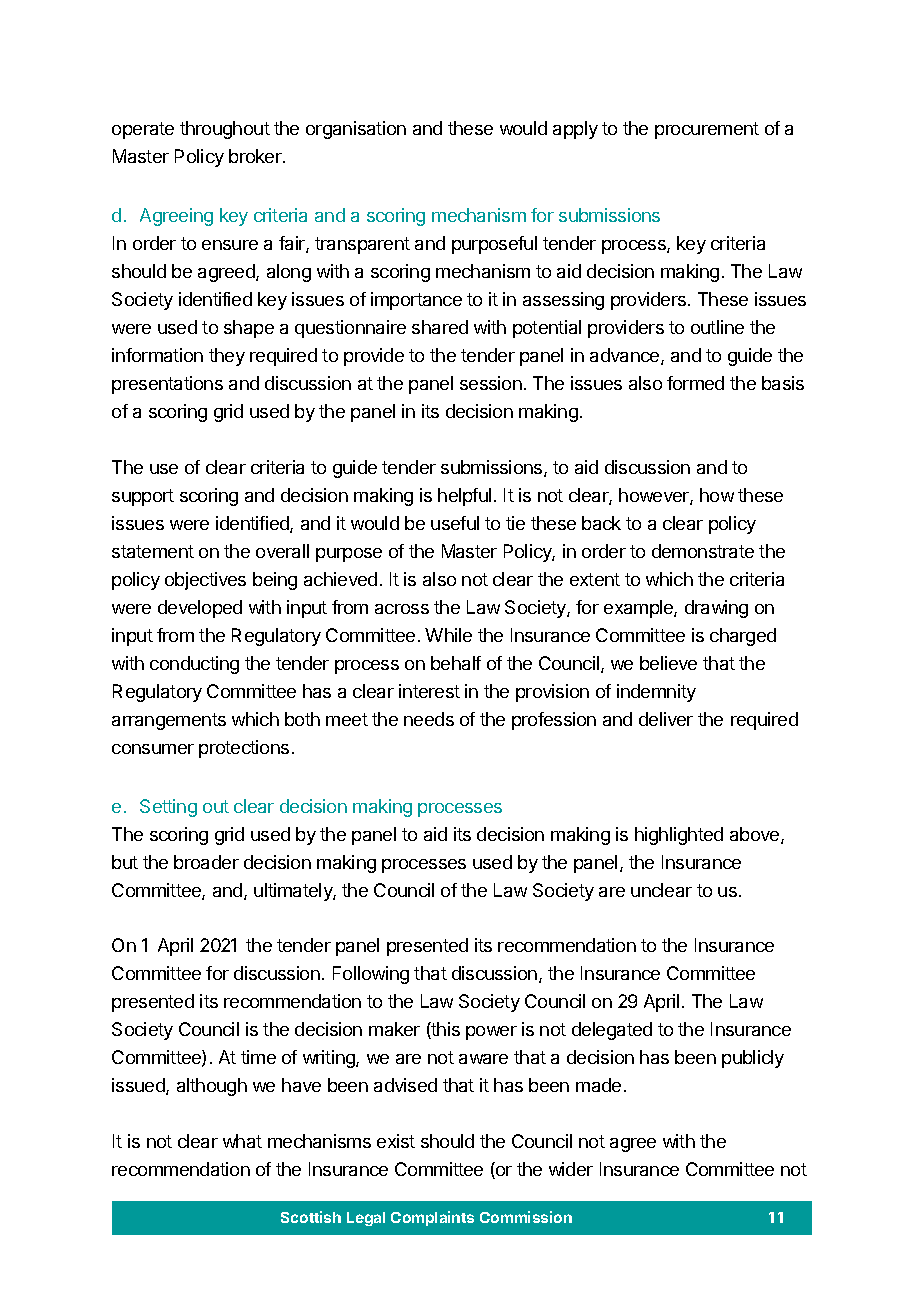 Image resolution: width=924 pixels, height=1308 pixels. Describe the element at coordinates (456, 663) in the screenshot. I see `behalf` at that location.
